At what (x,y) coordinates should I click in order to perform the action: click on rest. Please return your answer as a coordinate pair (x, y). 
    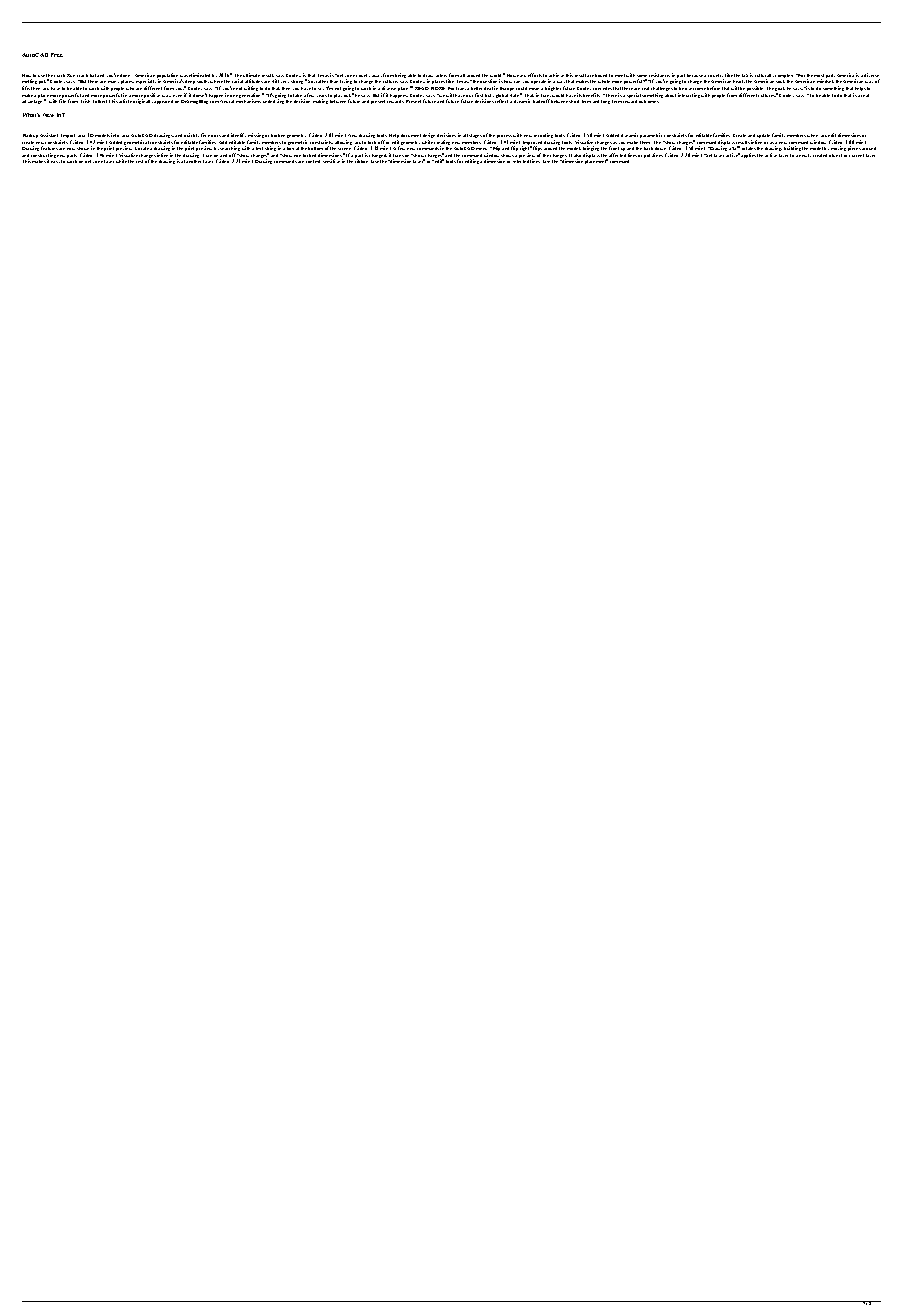
    Looking at the image, I should click on (139, 161).
